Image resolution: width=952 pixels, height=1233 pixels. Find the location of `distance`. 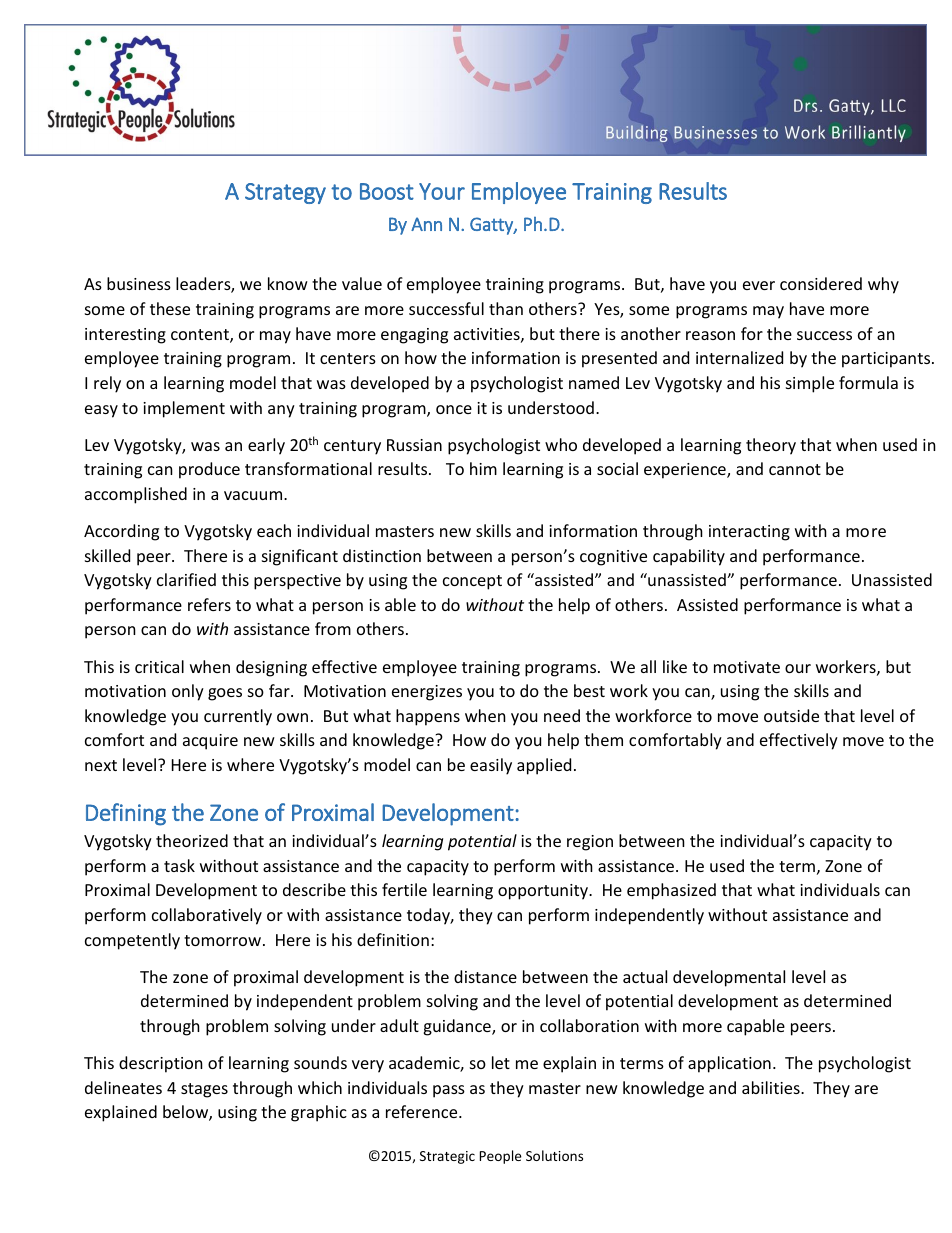

distance is located at coordinates (485, 976).
